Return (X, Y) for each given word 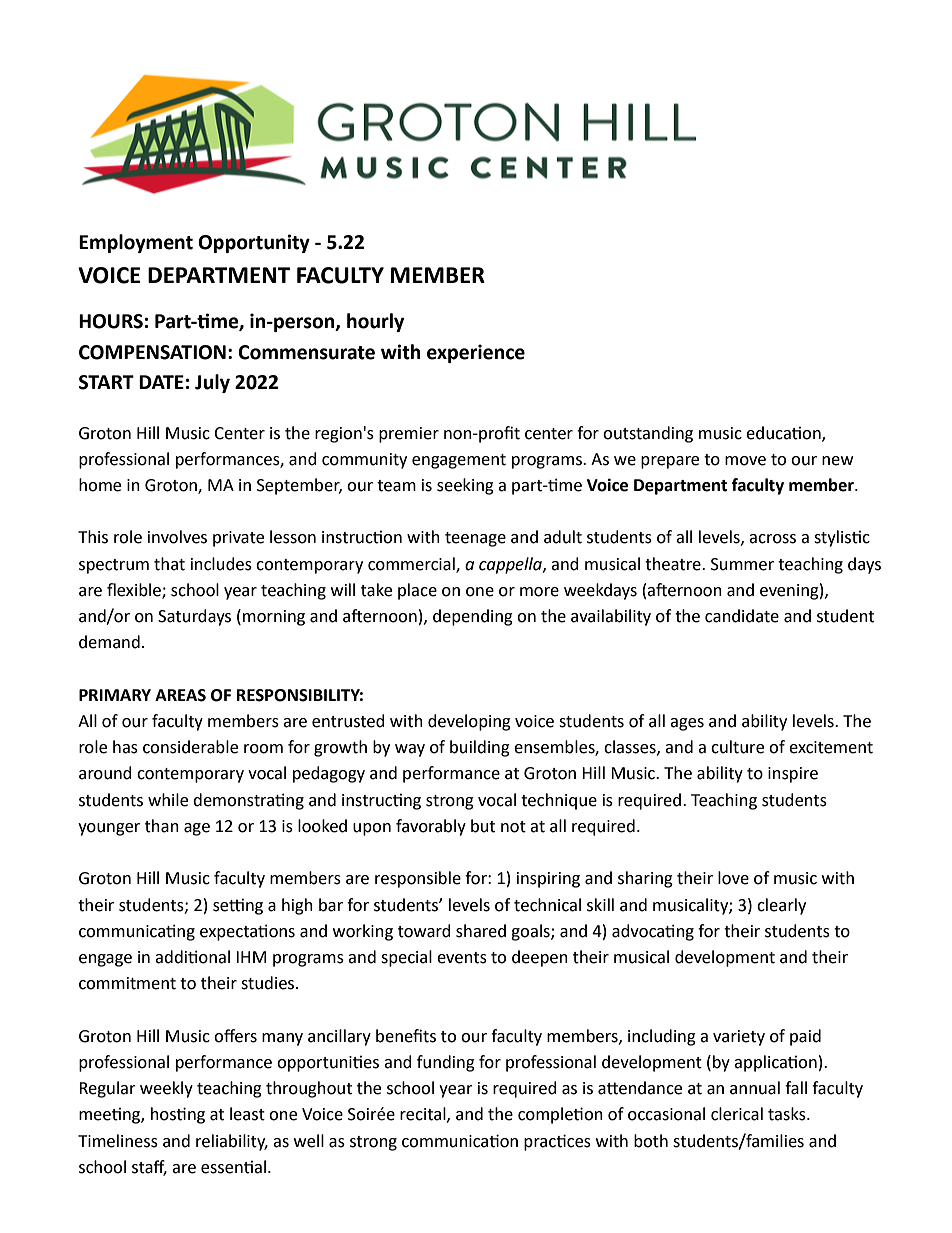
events (462, 958)
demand (109, 642)
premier (409, 435)
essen (223, 1169)
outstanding (648, 434)
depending (473, 617)
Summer (742, 564)
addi (172, 957)
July (212, 383)
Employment (136, 243)
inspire (793, 775)
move (745, 461)
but (483, 826)
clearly (781, 906)
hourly (375, 322)
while (168, 800)
